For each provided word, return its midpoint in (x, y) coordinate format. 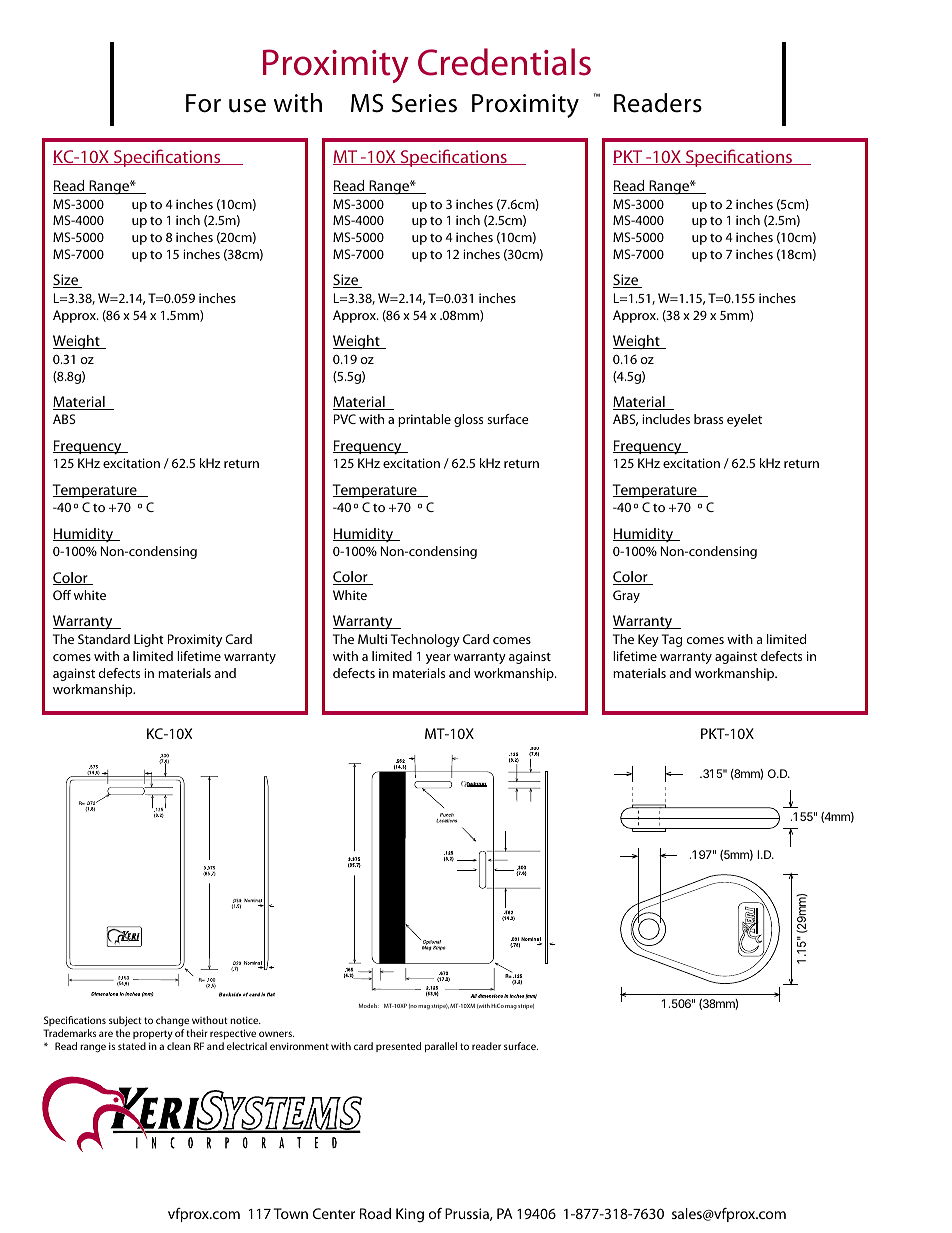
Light (149, 640)
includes (666, 419)
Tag (672, 640)
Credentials (504, 62)
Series (424, 103)
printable (424, 420)
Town (291, 1213)
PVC (345, 419)
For (203, 103)
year (438, 659)
